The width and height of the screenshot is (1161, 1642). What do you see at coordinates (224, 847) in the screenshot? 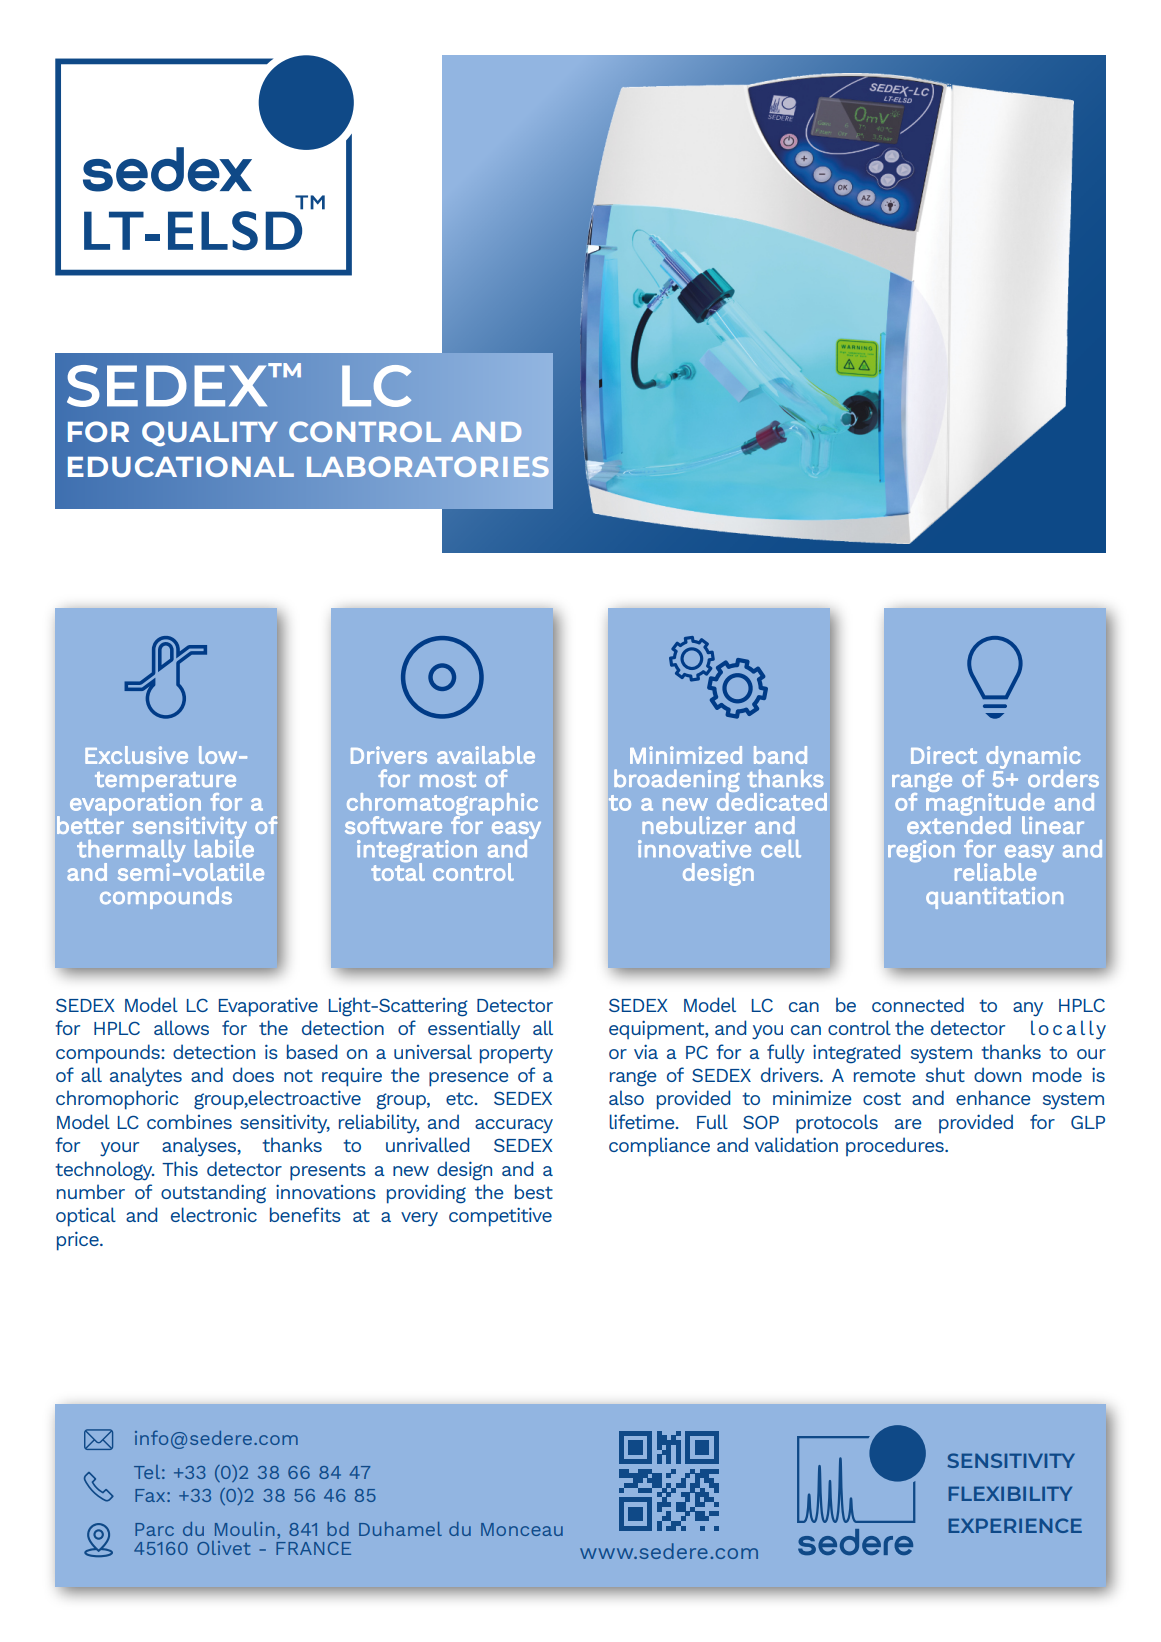
I see `labile` at bounding box center [224, 847].
